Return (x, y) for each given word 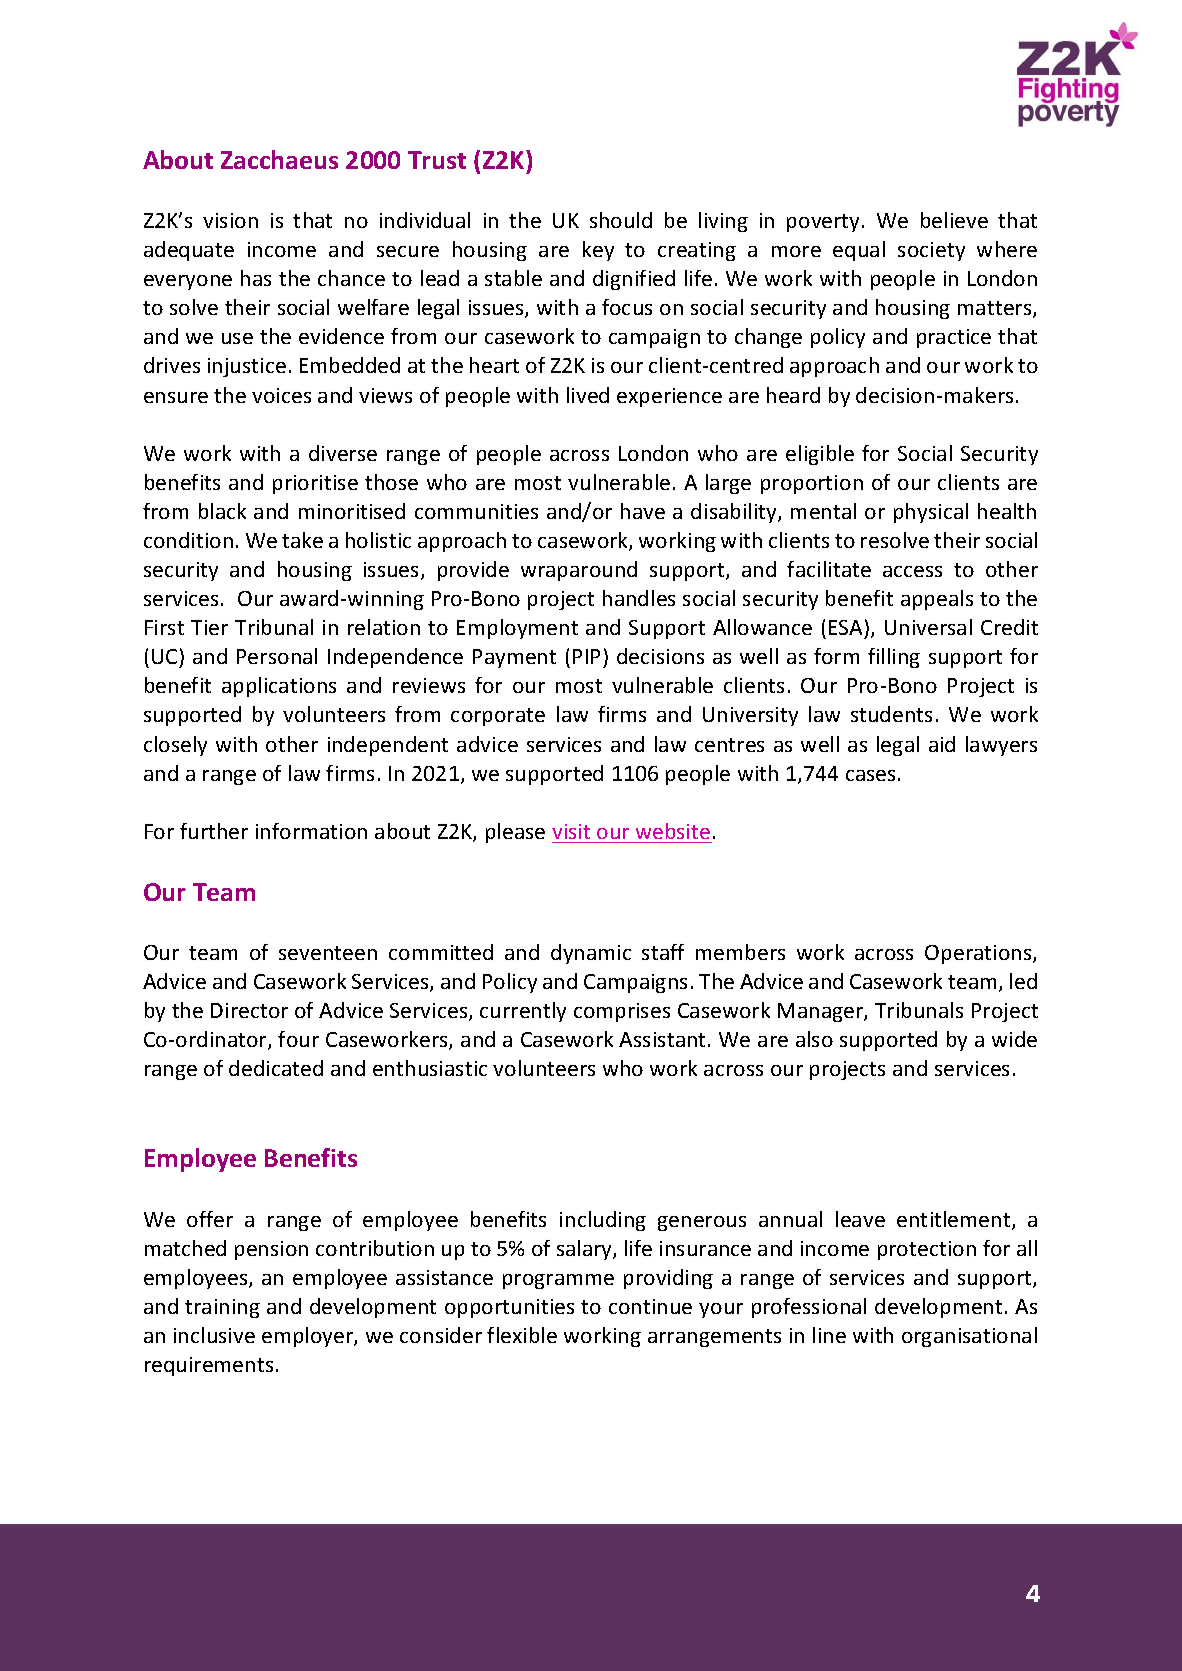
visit (571, 831)
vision (230, 220)
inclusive (214, 1335)
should (621, 220)
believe (954, 220)
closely (175, 746)
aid (942, 744)
